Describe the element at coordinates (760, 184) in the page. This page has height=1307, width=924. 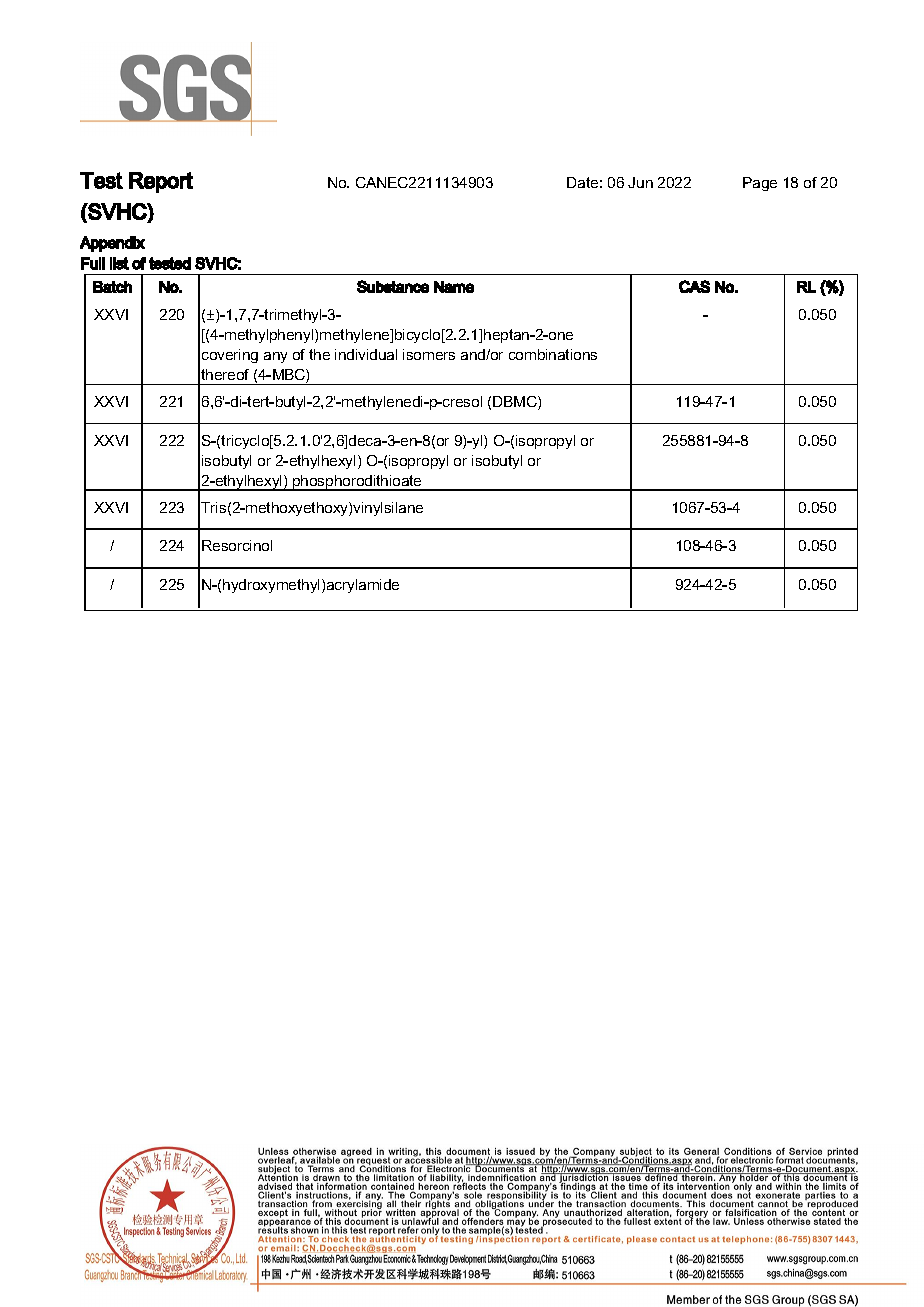
I see `Page` at that location.
